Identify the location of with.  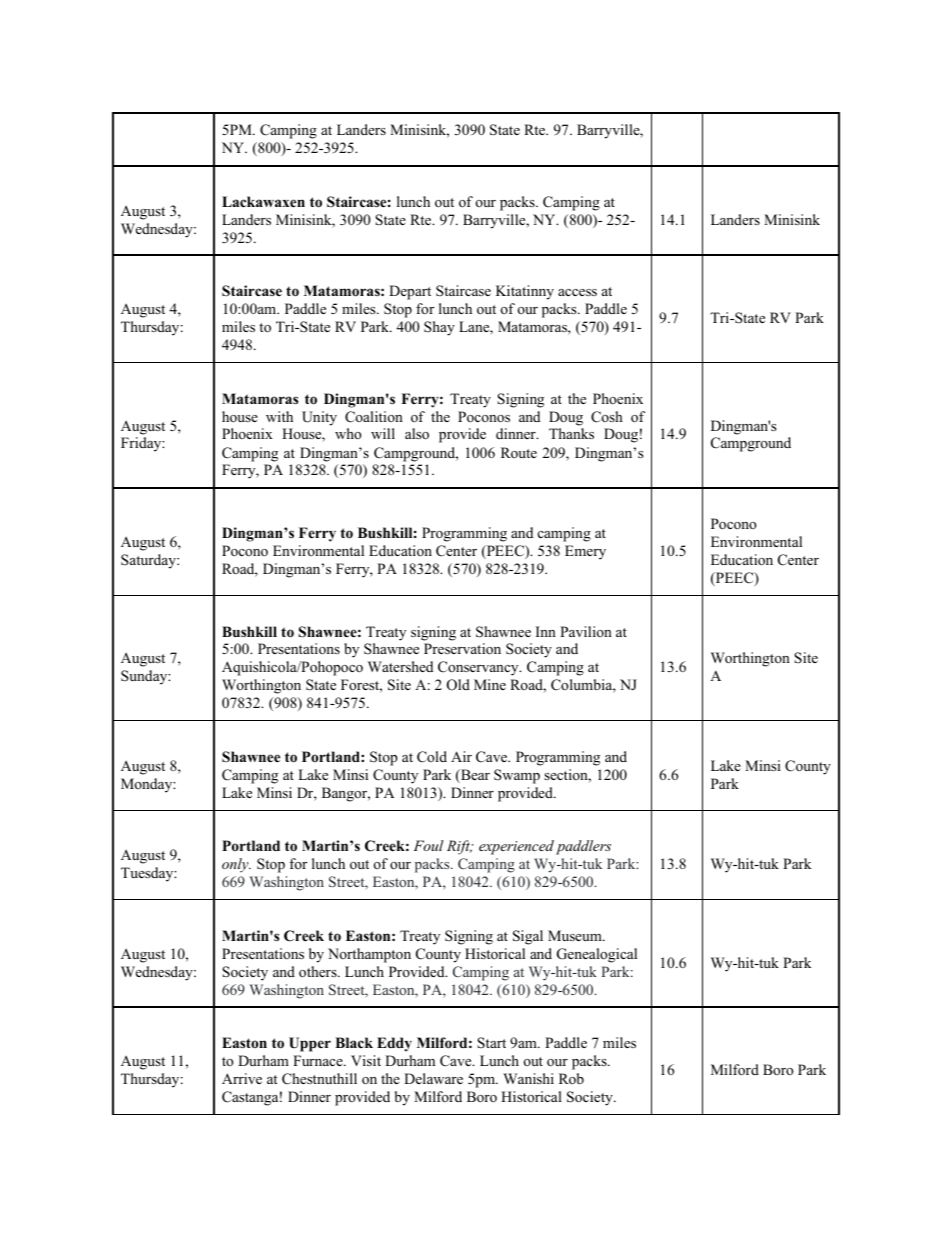
(279, 416).
